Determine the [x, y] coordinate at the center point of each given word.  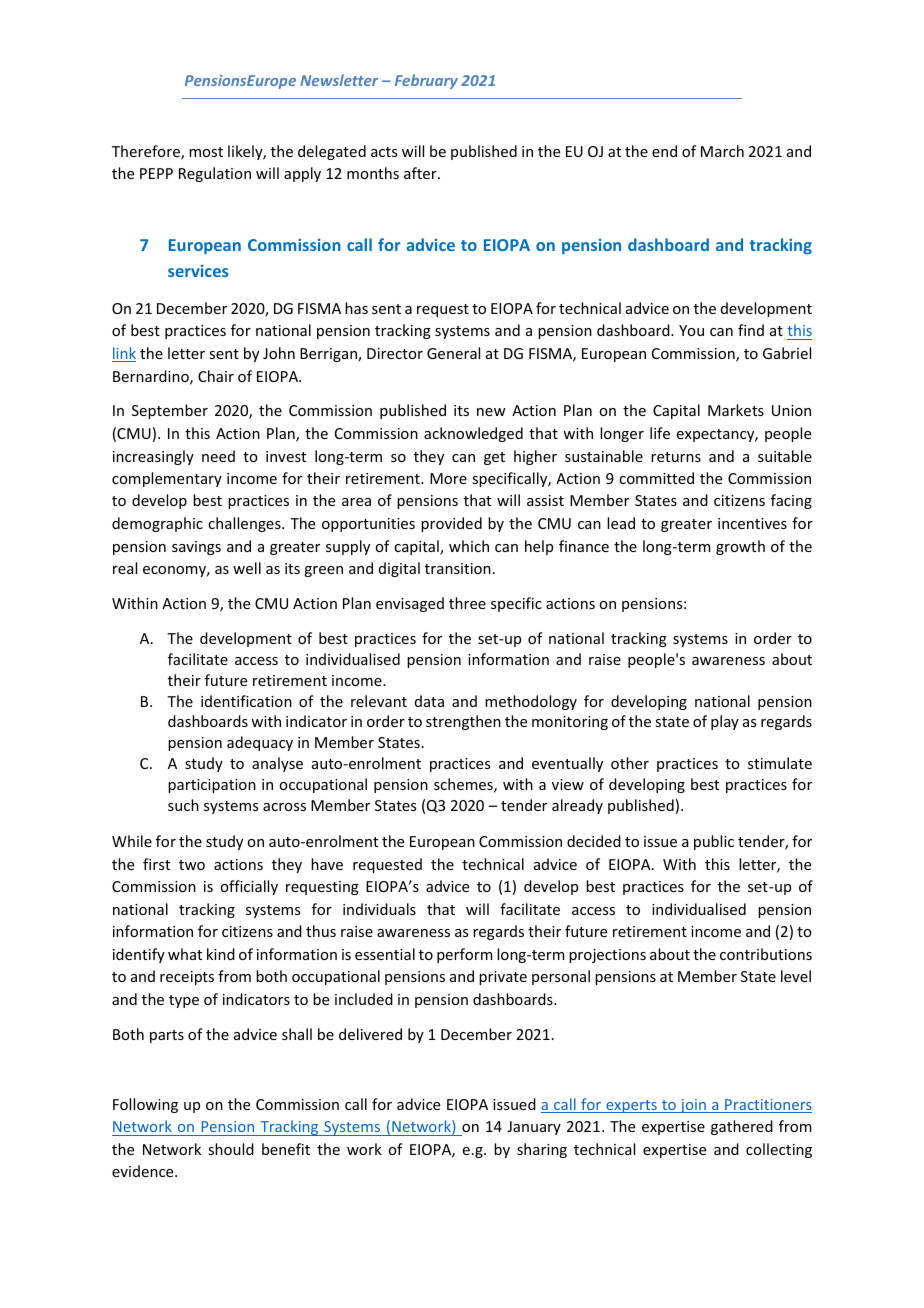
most [206, 152]
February [426, 81]
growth [740, 547]
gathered [742, 1127]
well [247, 568]
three [467, 603]
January [534, 1128]
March [722, 151]
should [231, 1149]
